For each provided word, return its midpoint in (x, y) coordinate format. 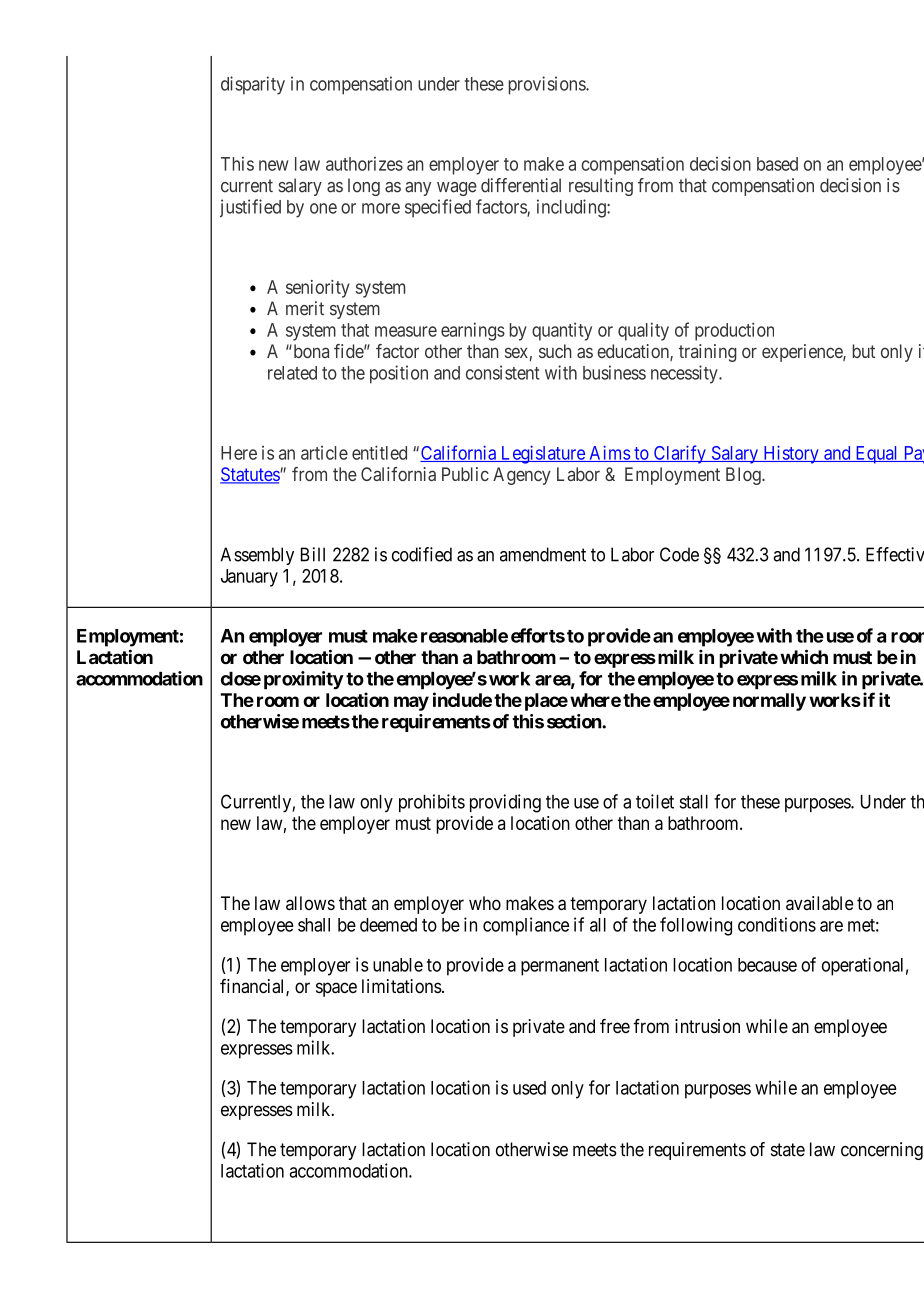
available (820, 903)
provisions (548, 85)
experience (803, 353)
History (791, 454)
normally (769, 702)
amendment (543, 554)
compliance (526, 926)
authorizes (364, 164)
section (575, 721)
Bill (313, 554)
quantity (562, 331)
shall (314, 925)
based (777, 164)
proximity (304, 680)
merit (305, 308)
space (336, 989)
